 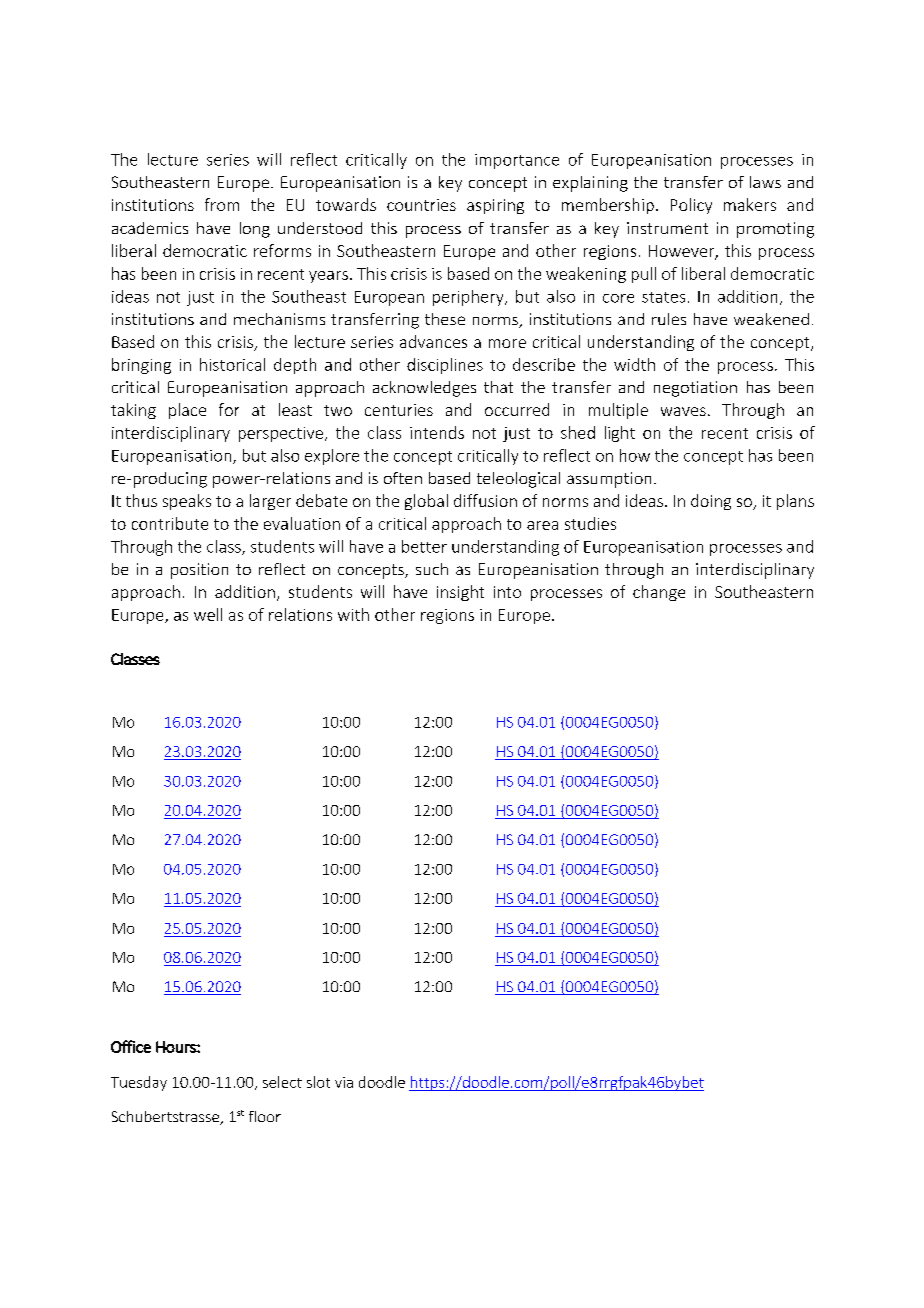 What do you see at coordinates (265, 1116) in the screenshot?
I see `floor` at bounding box center [265, 1116].
